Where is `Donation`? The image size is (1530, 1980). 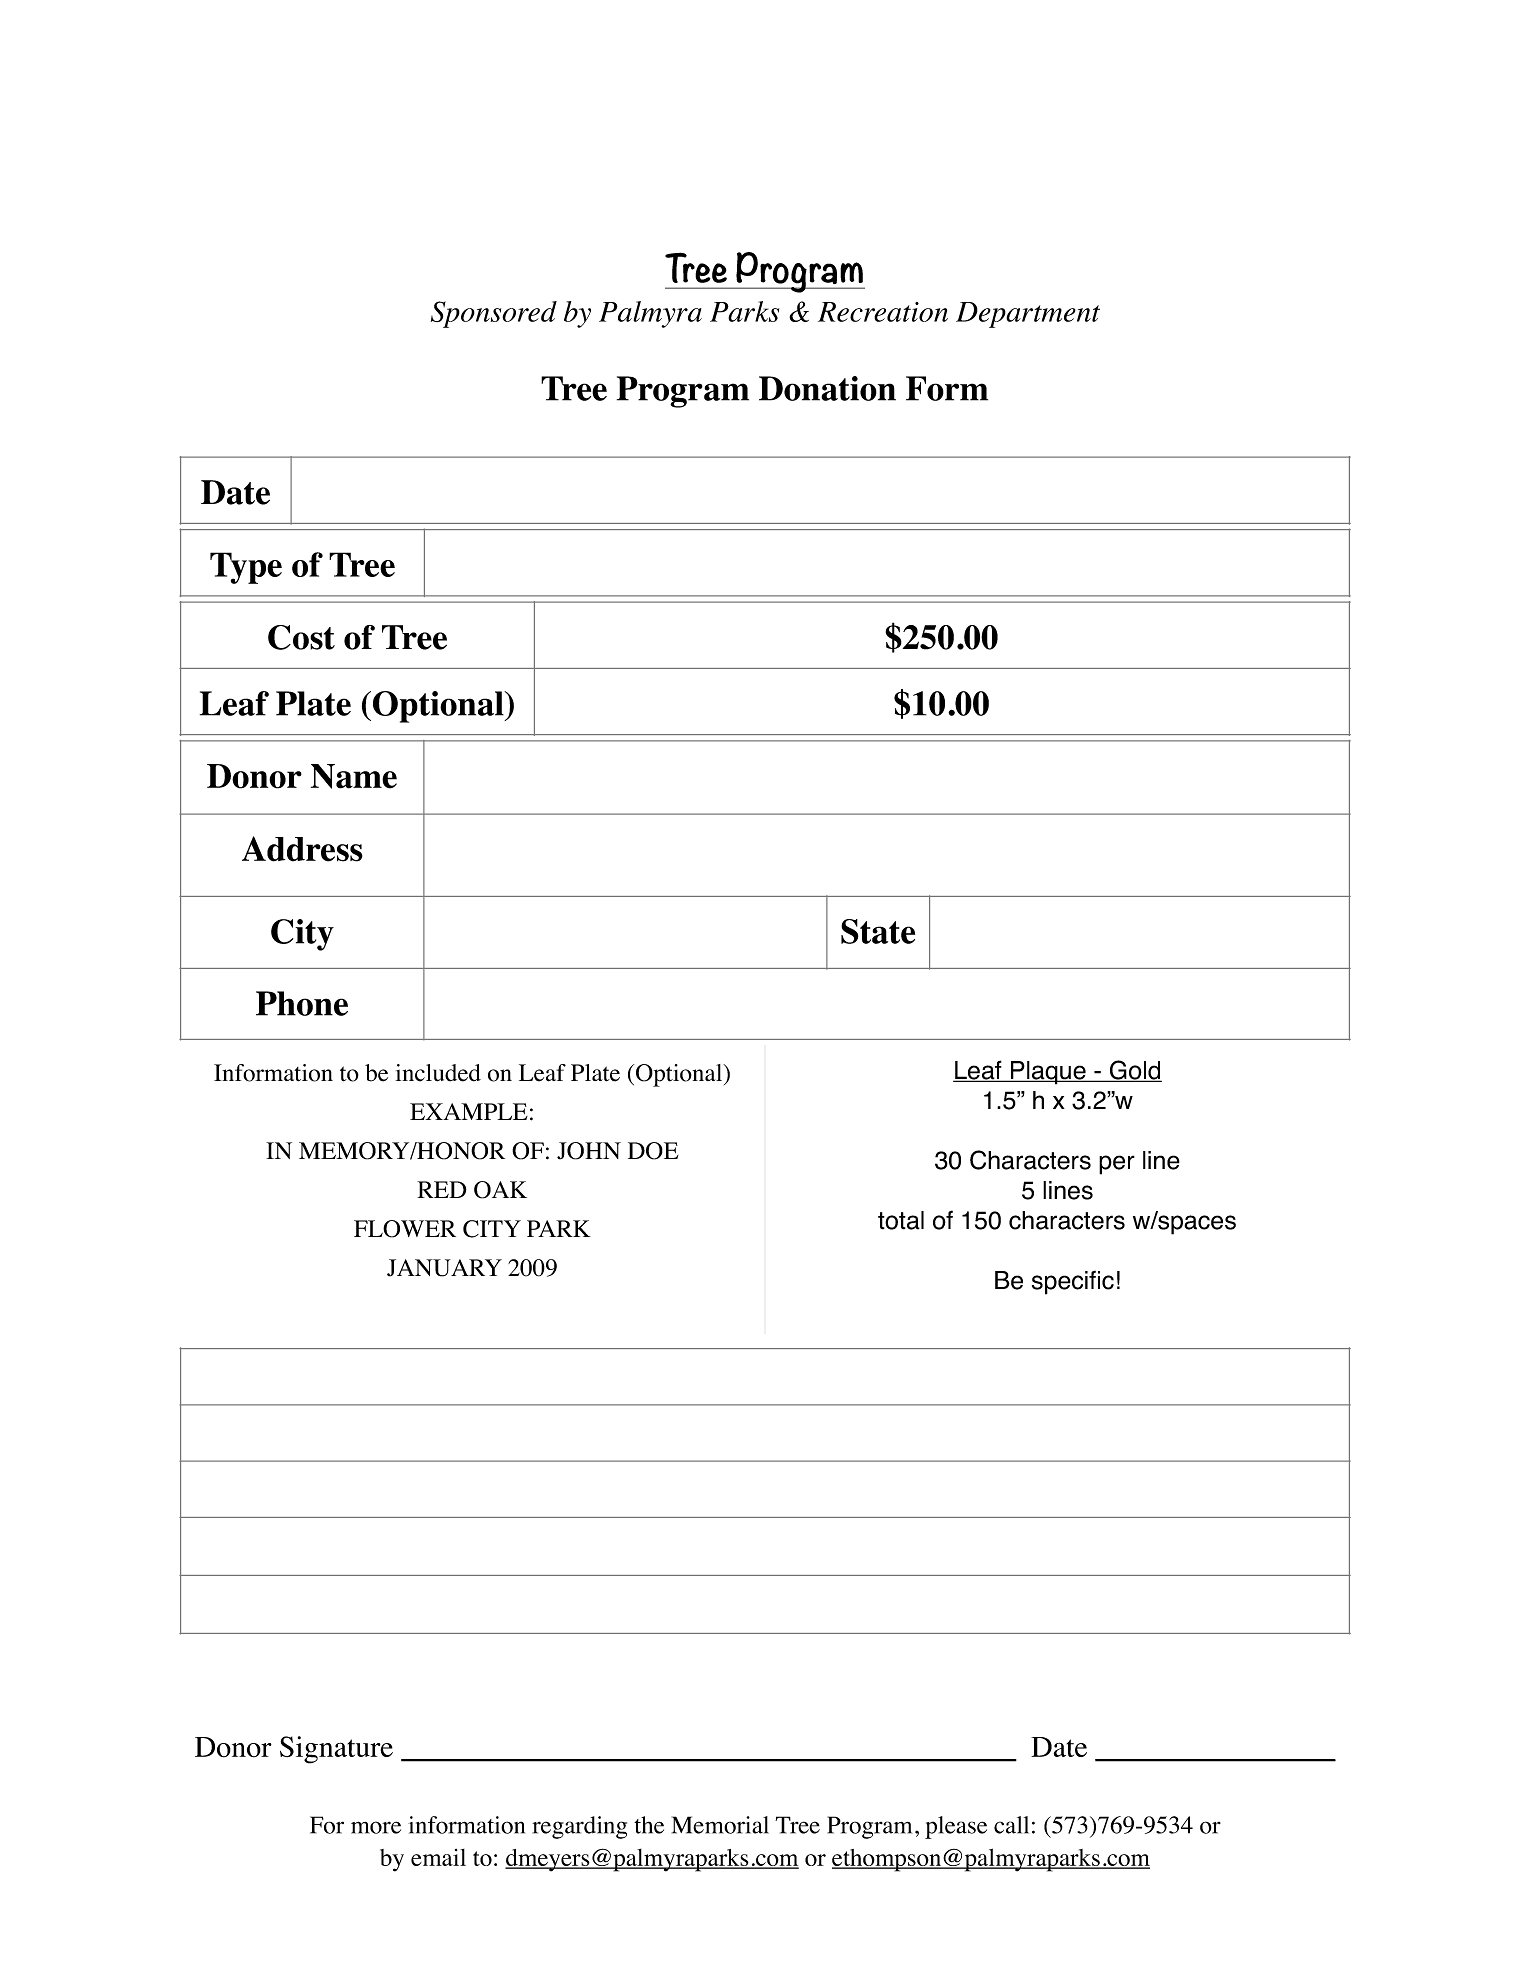 Donation is located at coordinates (827, 388).
